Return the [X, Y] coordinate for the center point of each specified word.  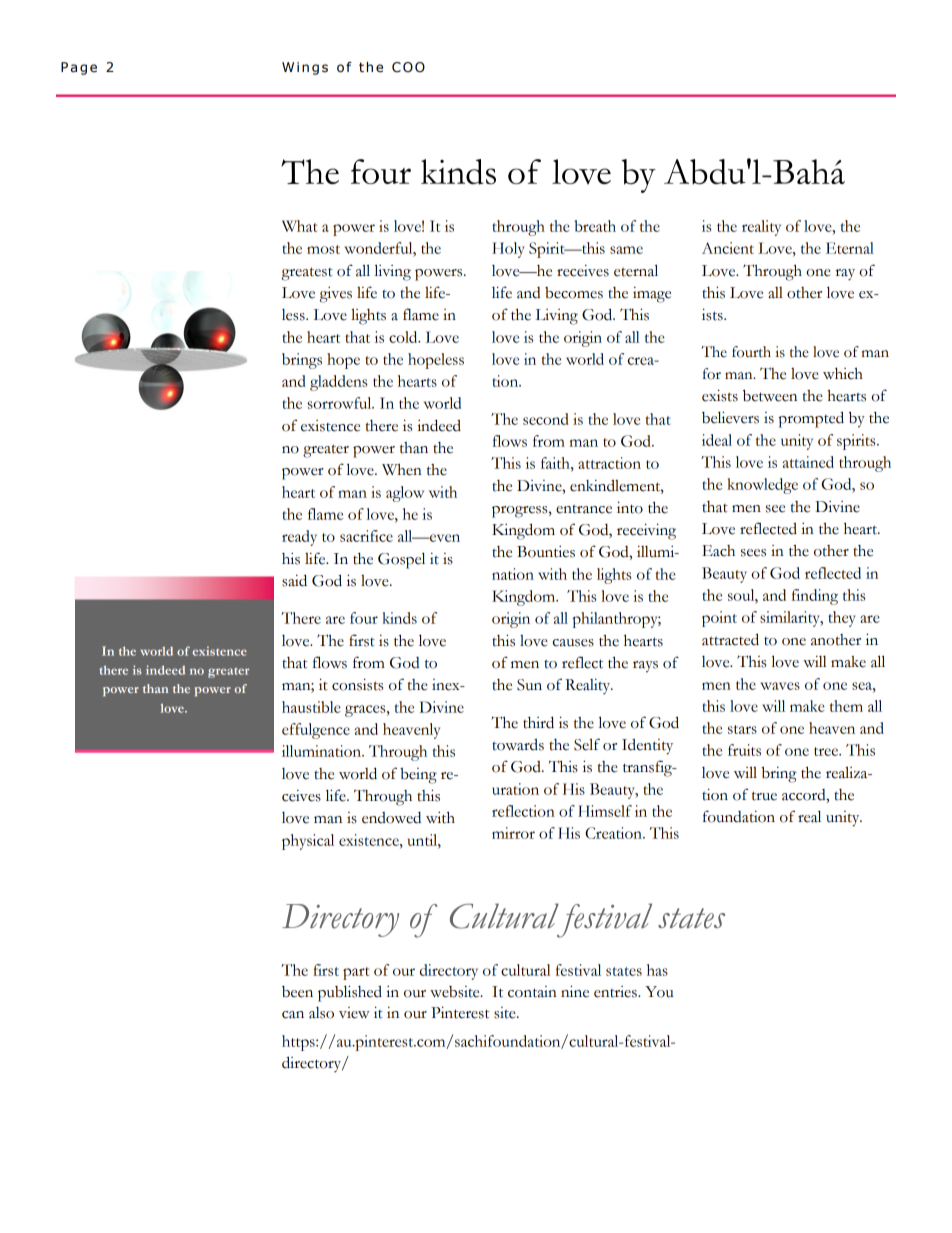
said [294, 580]
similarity [791, 619]
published [350, 993]
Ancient [728, 248]
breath [595, 226]
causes [573, 643]
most [323, 249]
